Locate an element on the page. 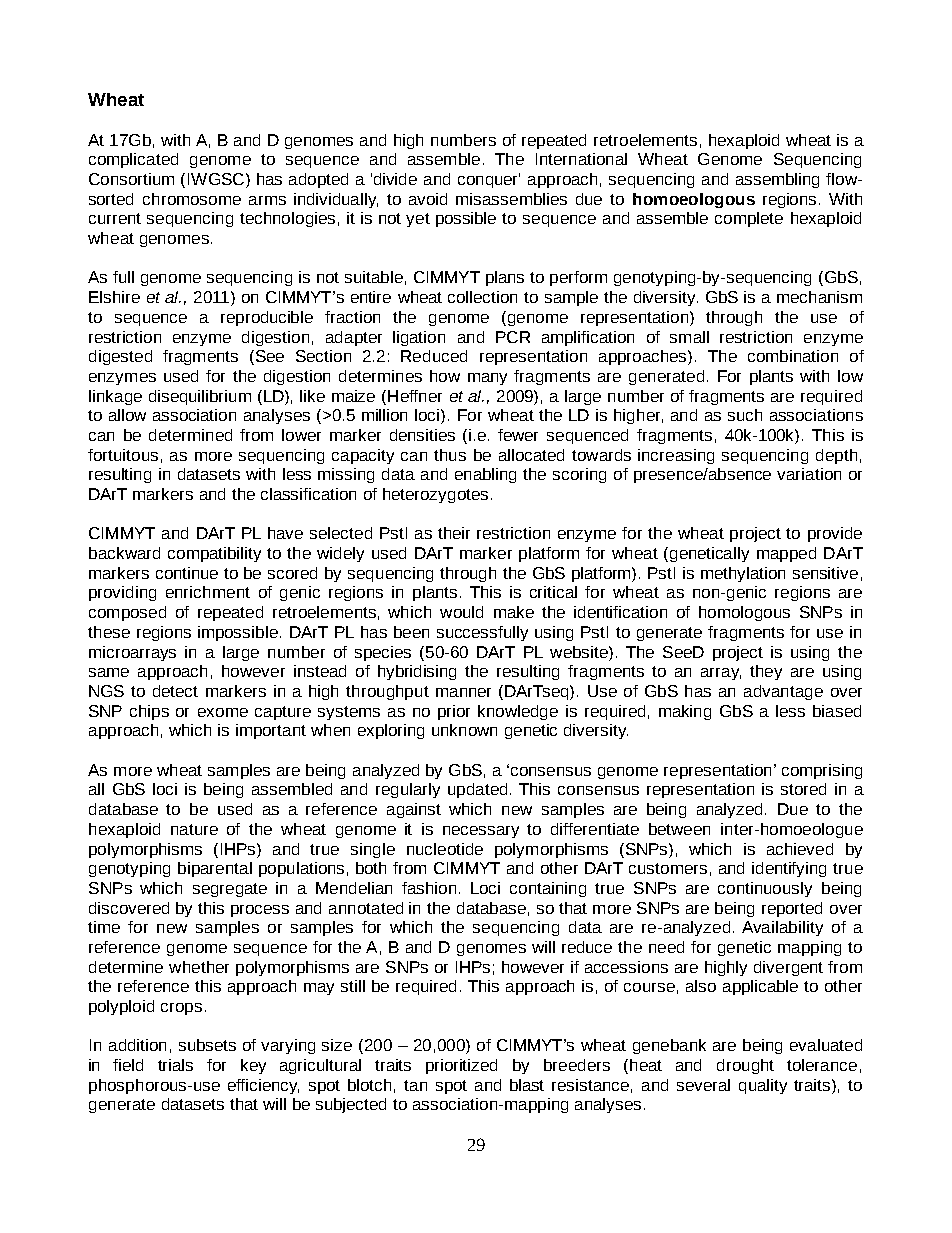 This image has height=1233, width=952. segregate is located at coordinates (230, 890).
